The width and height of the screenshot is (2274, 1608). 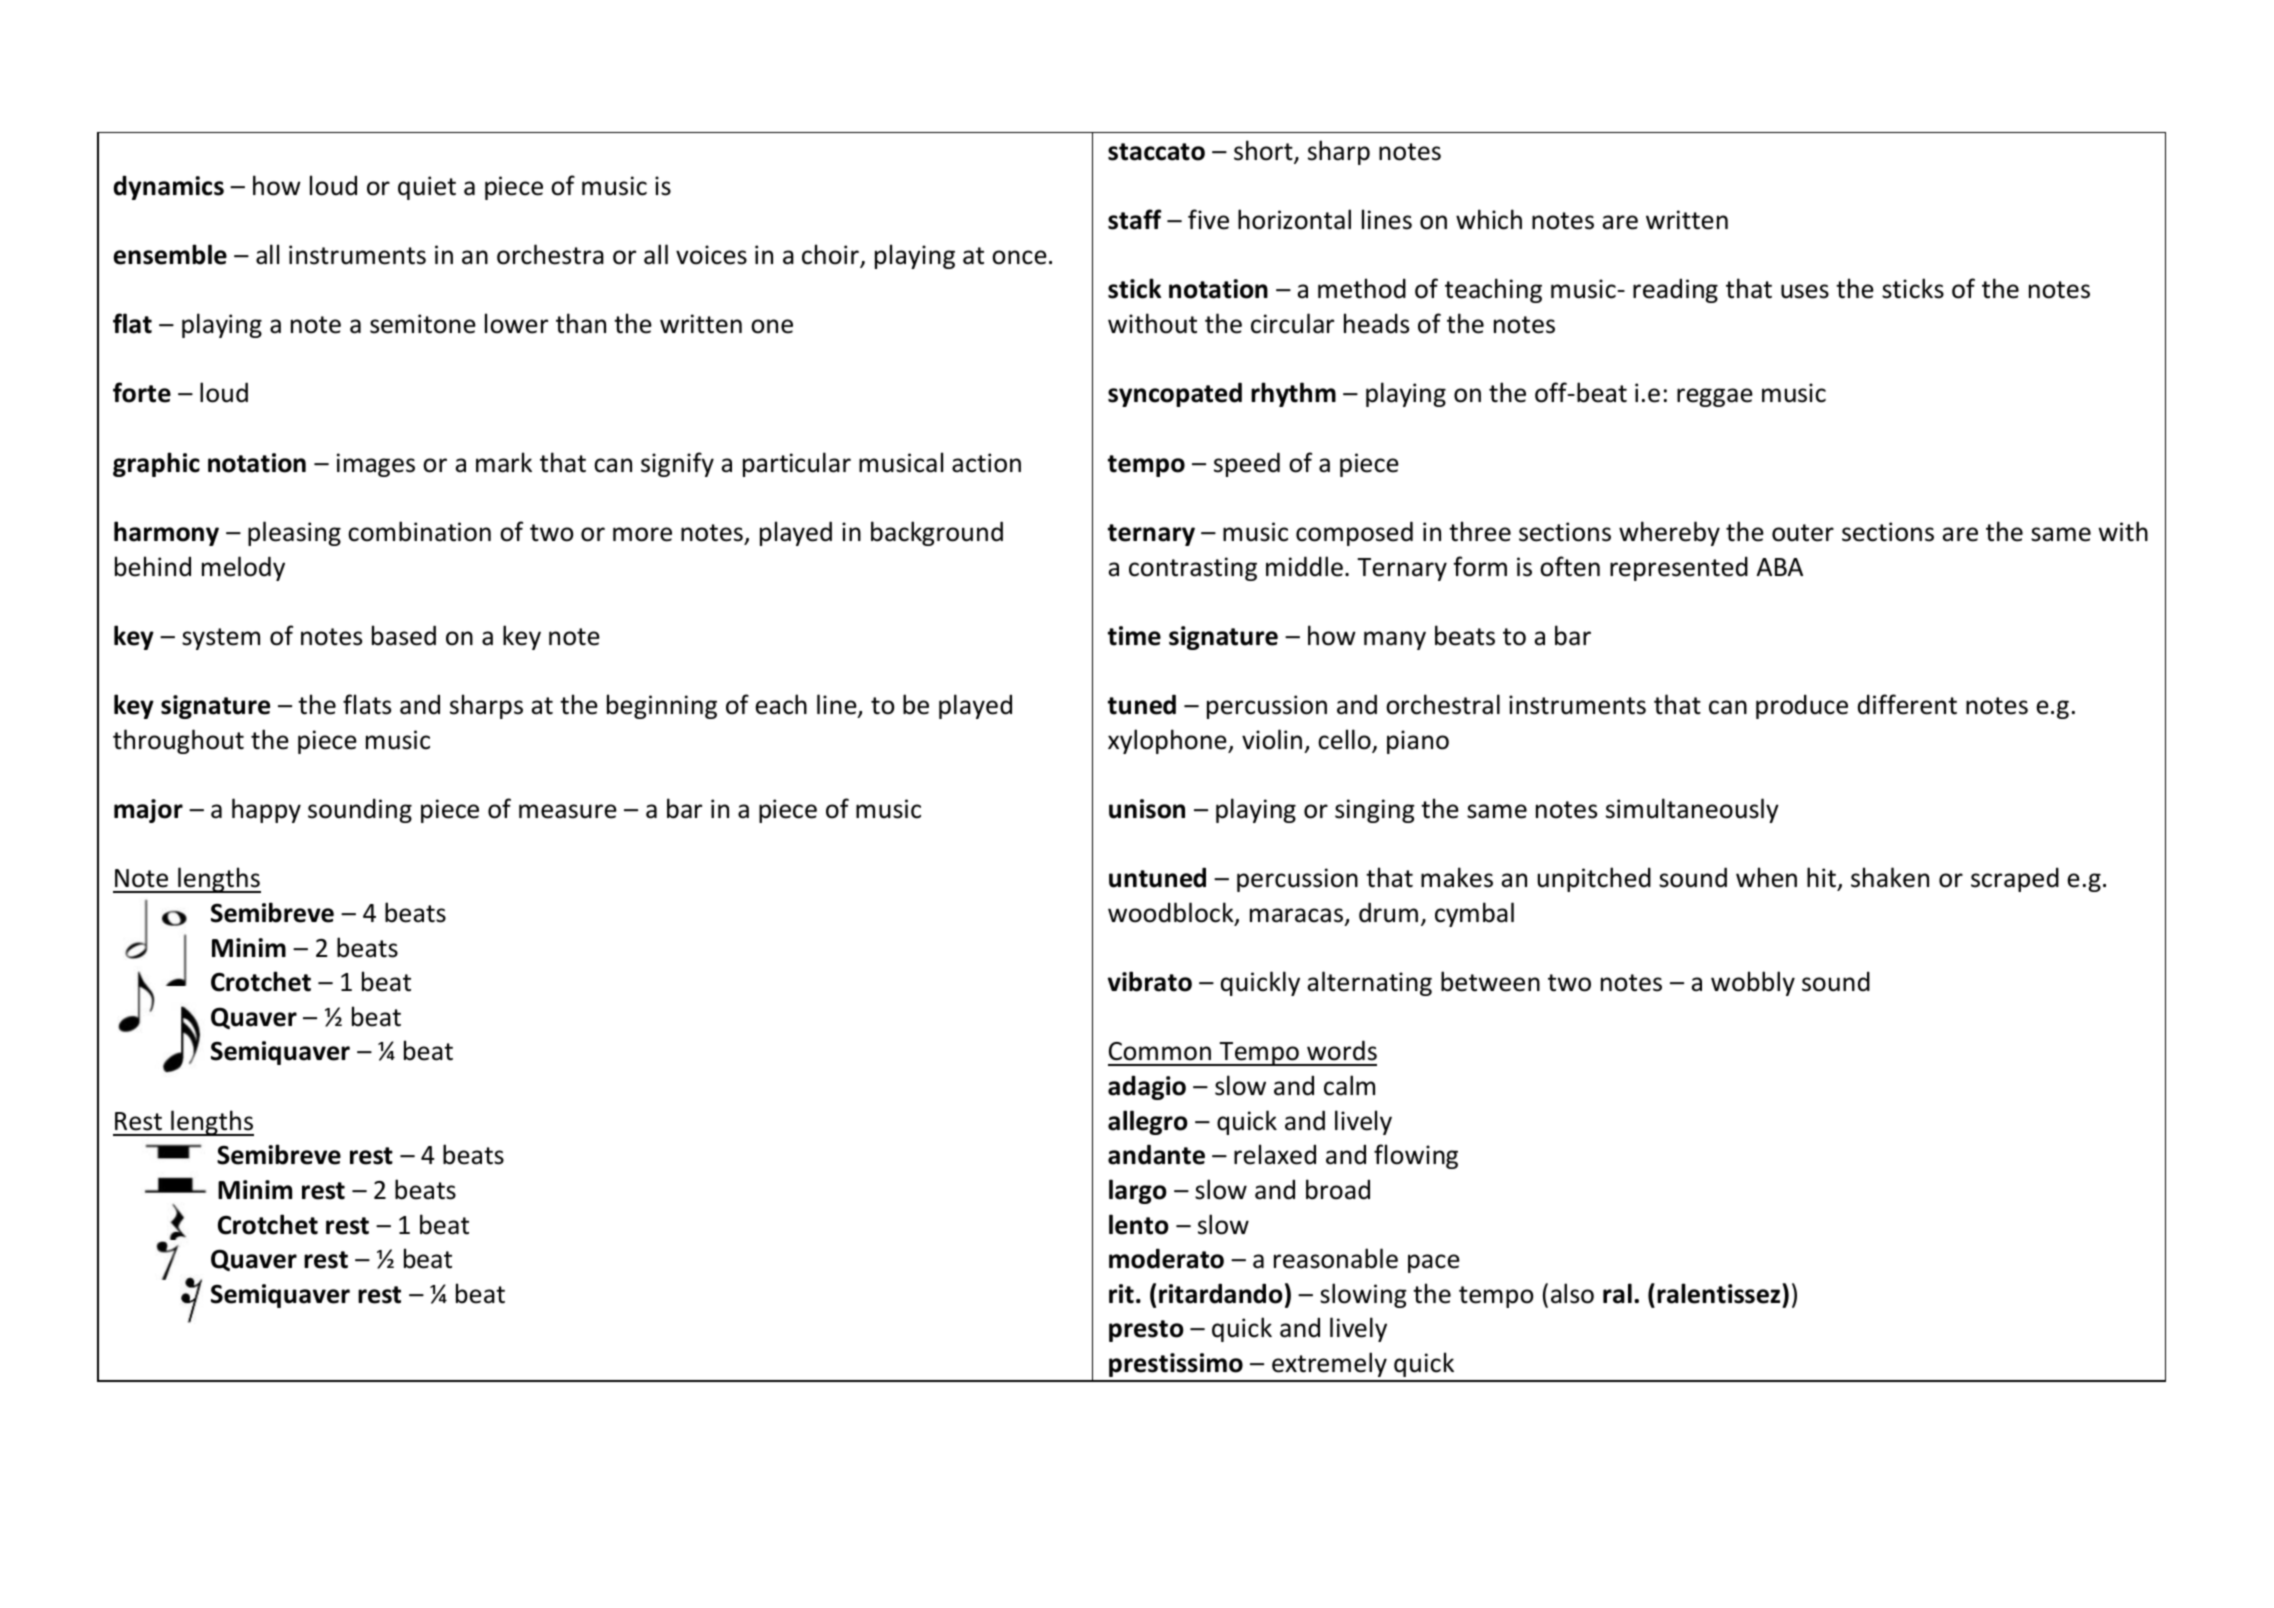 I want to click on cello, so click(x=1345, y=740).
